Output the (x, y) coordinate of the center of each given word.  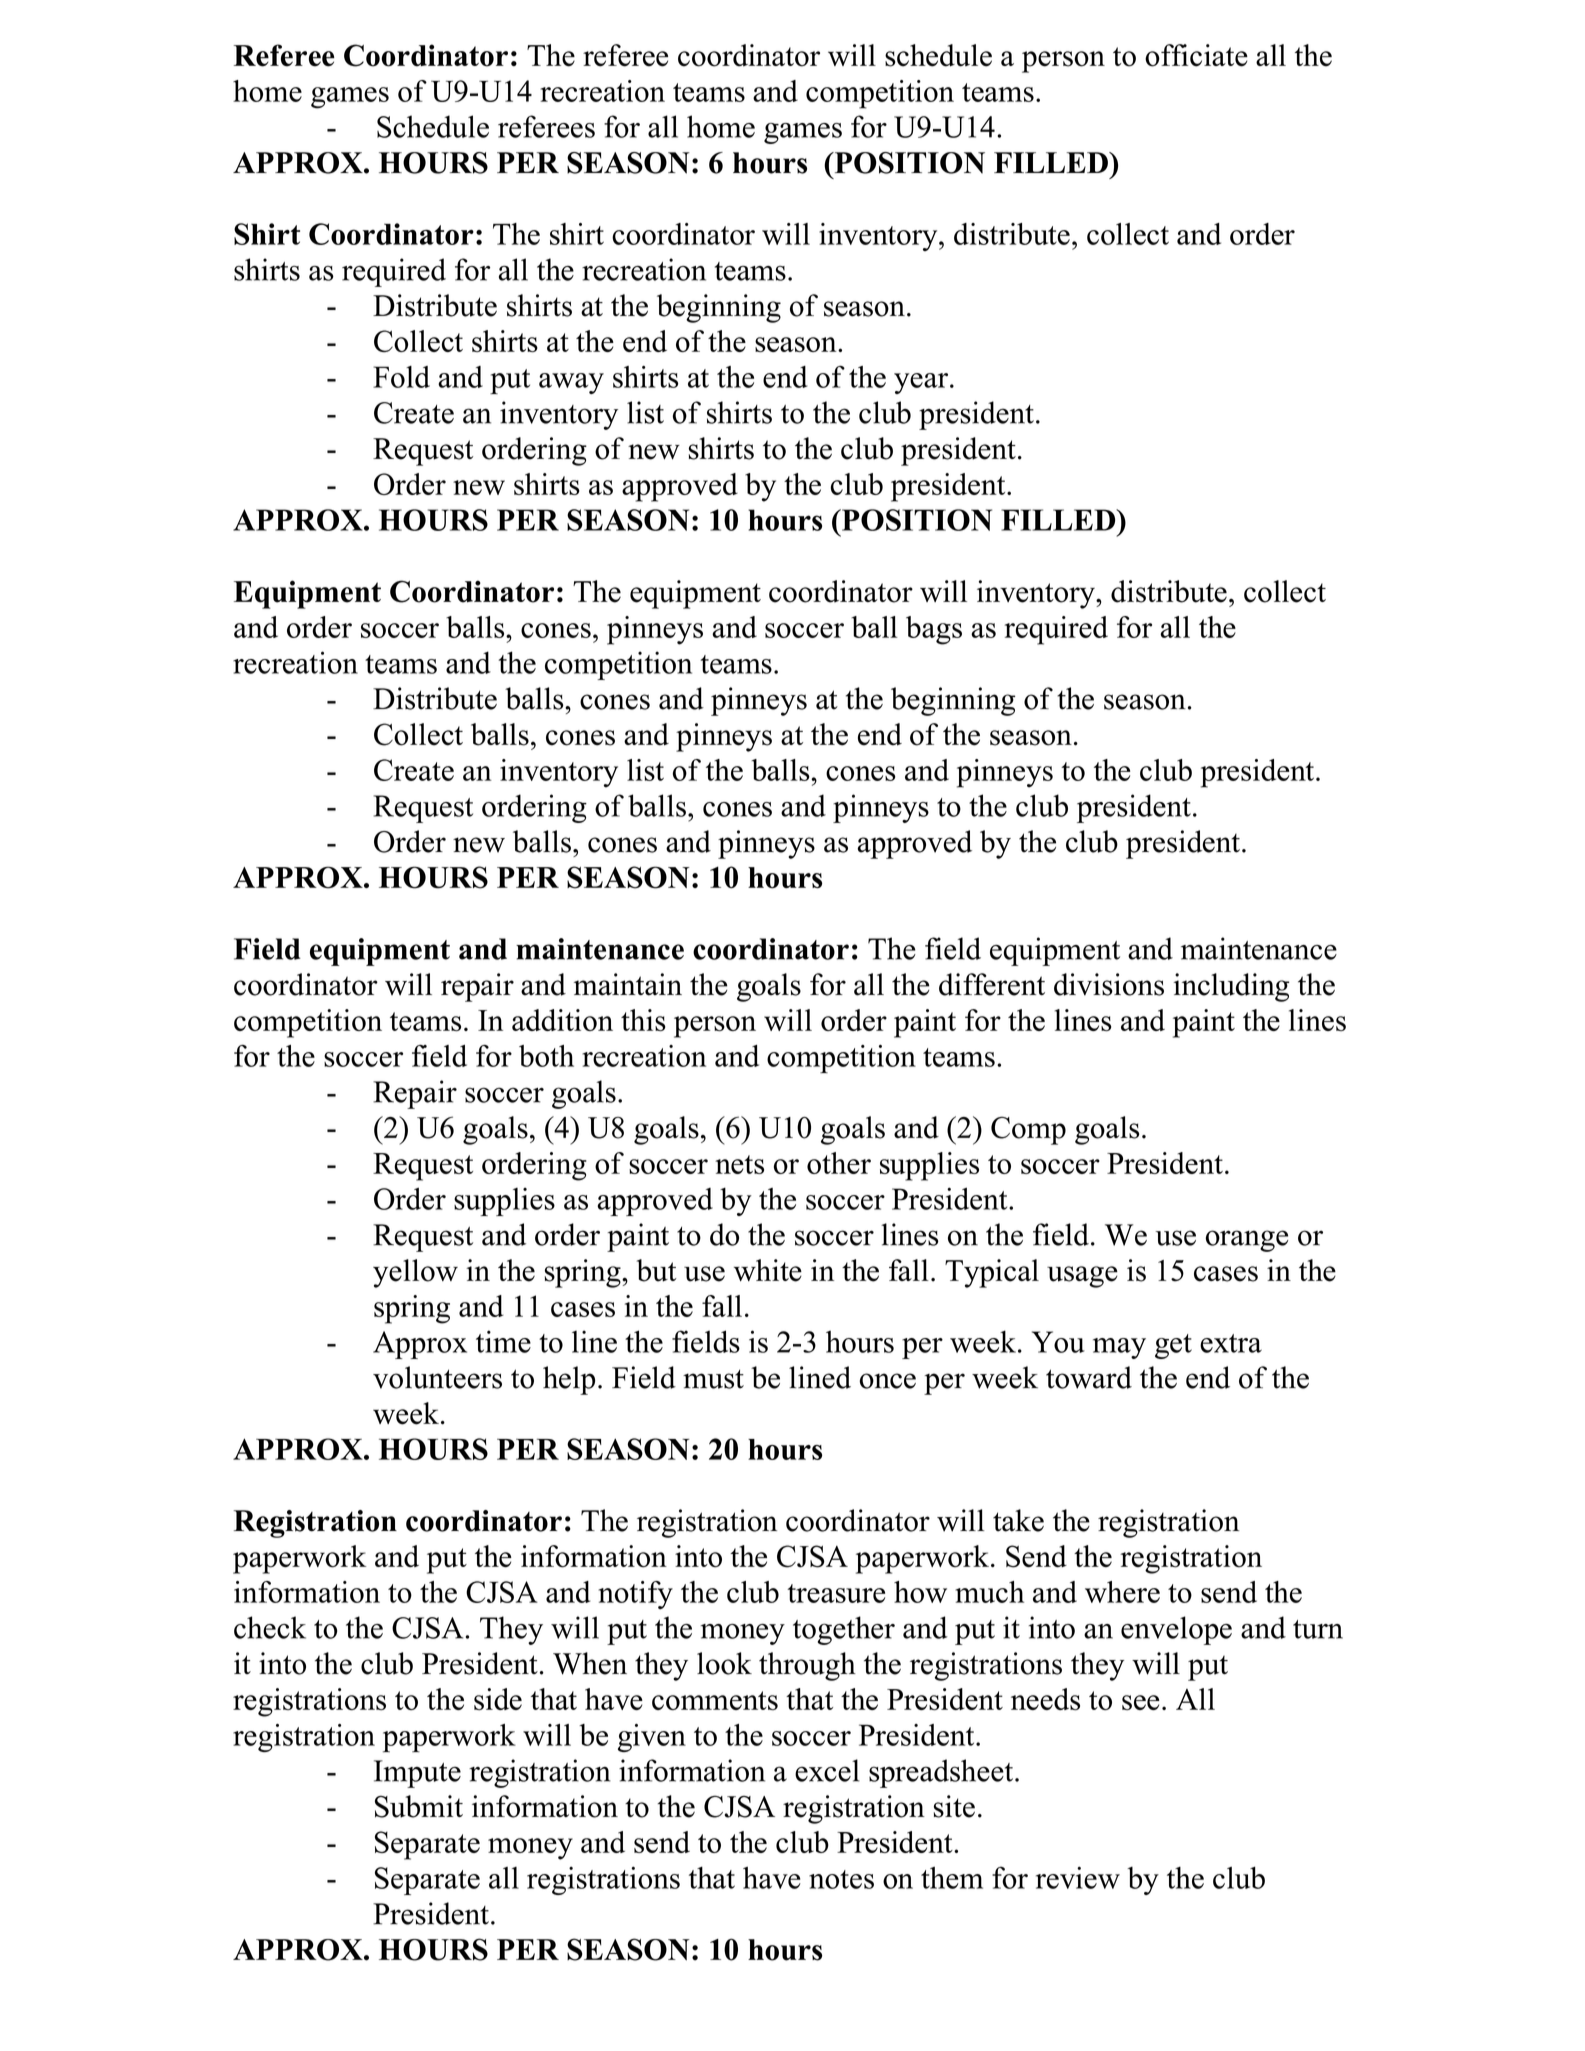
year (922, 383)
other (839, 1163)
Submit (419, 1806)
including (1231, 987)
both (546, 1056)
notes (841, 1879)
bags (934, 630)
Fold (401, 377)
